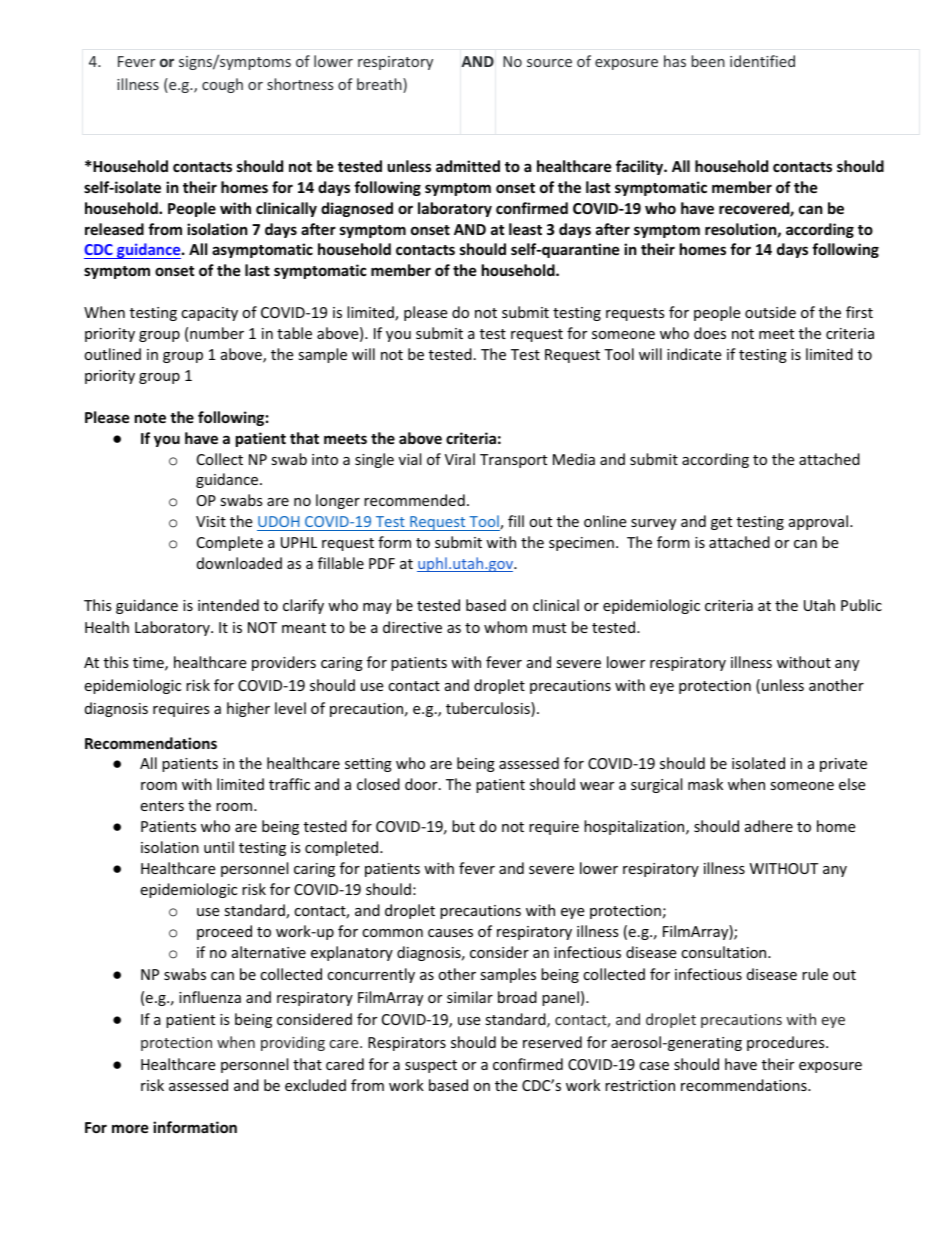  What do you see at coordinates (422, 784) in the image?
I see `door` at bounding box center [422, 784].
